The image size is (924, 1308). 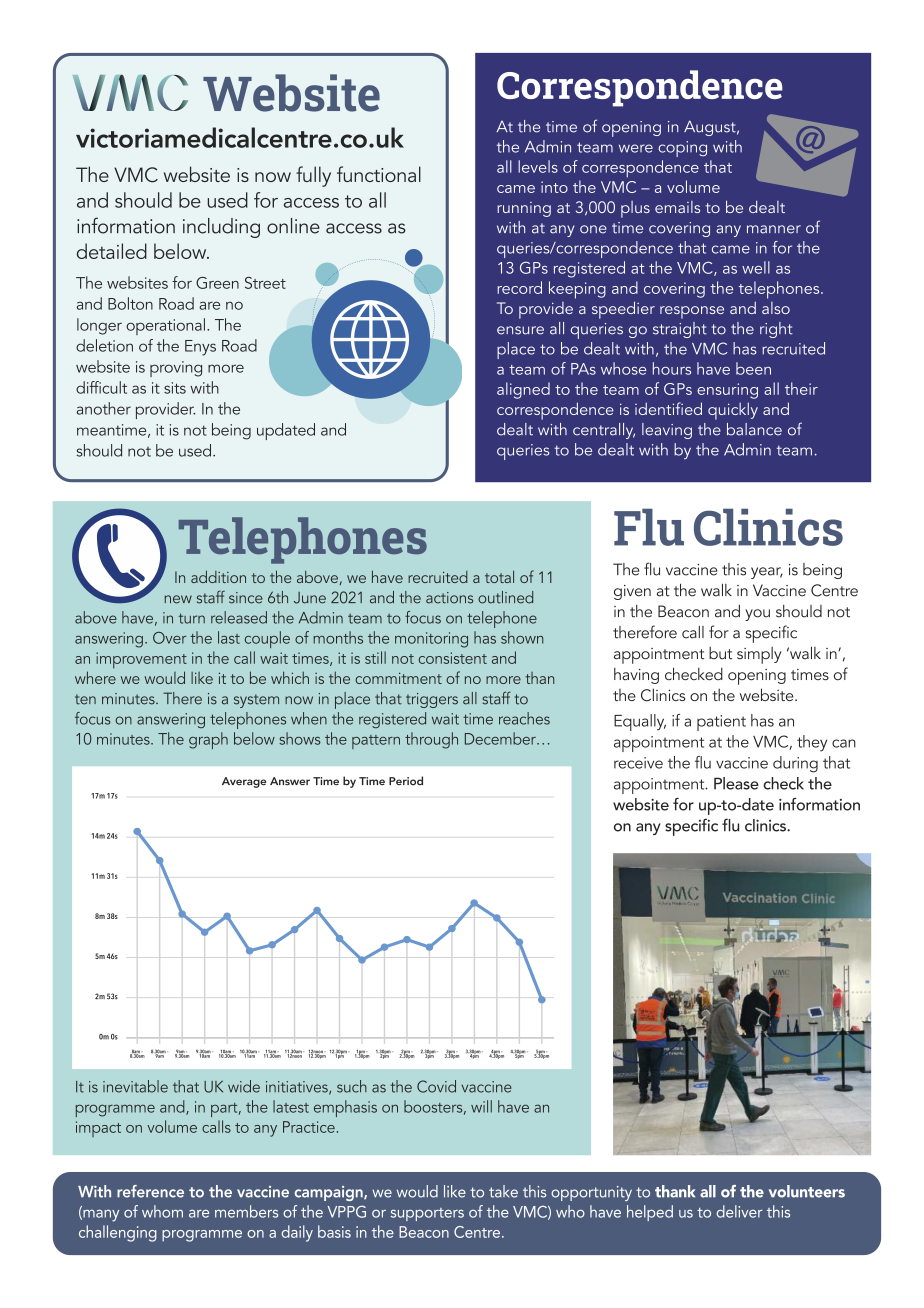 What do you see at coordinates (503, 1191) in the screenshot?
I see `take` at bounding box center [503, 1191].
